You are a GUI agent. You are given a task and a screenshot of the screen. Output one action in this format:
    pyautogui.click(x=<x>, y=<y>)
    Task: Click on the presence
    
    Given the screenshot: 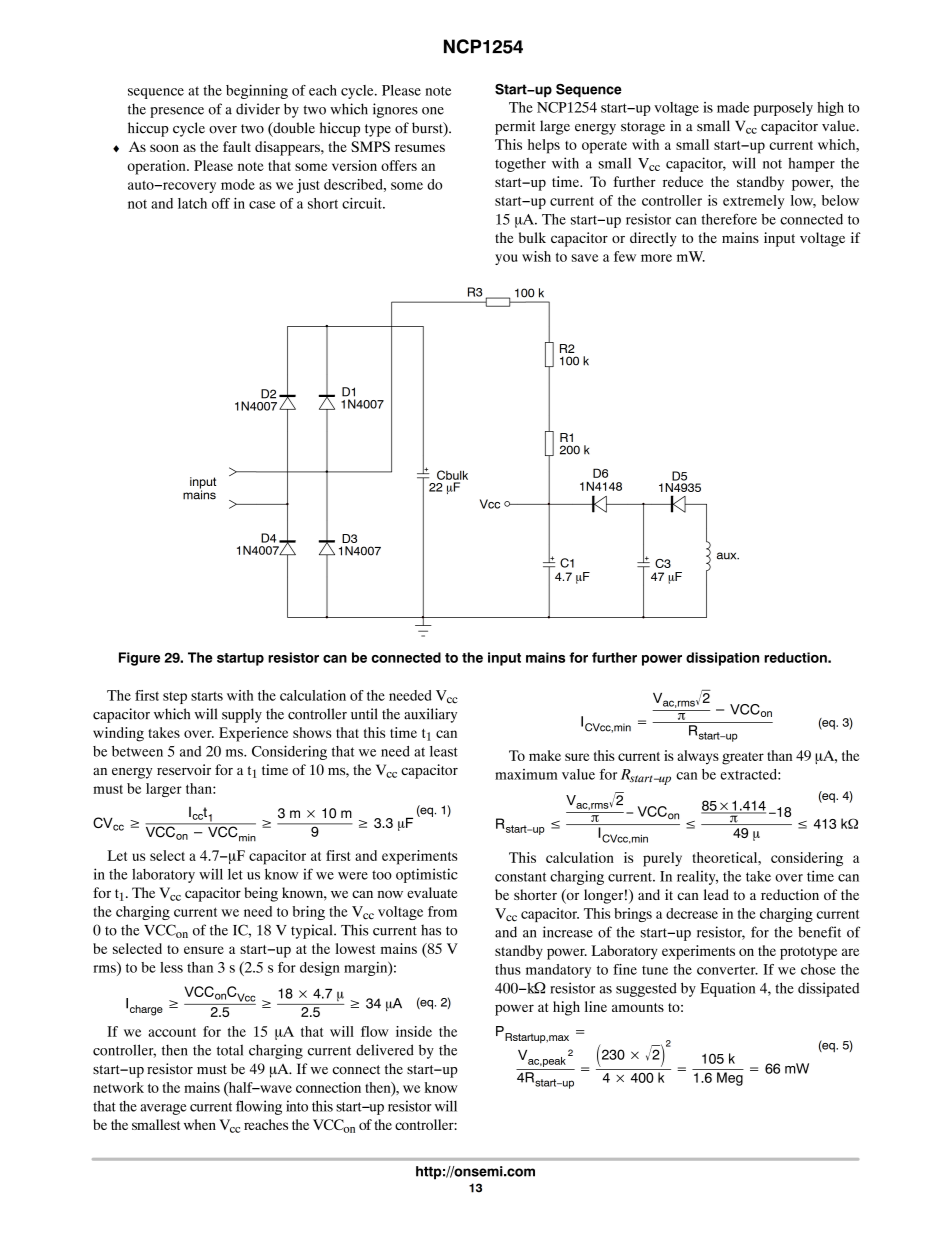 What is the action you would take?
    pyautogui.click(x=177, y=112)
